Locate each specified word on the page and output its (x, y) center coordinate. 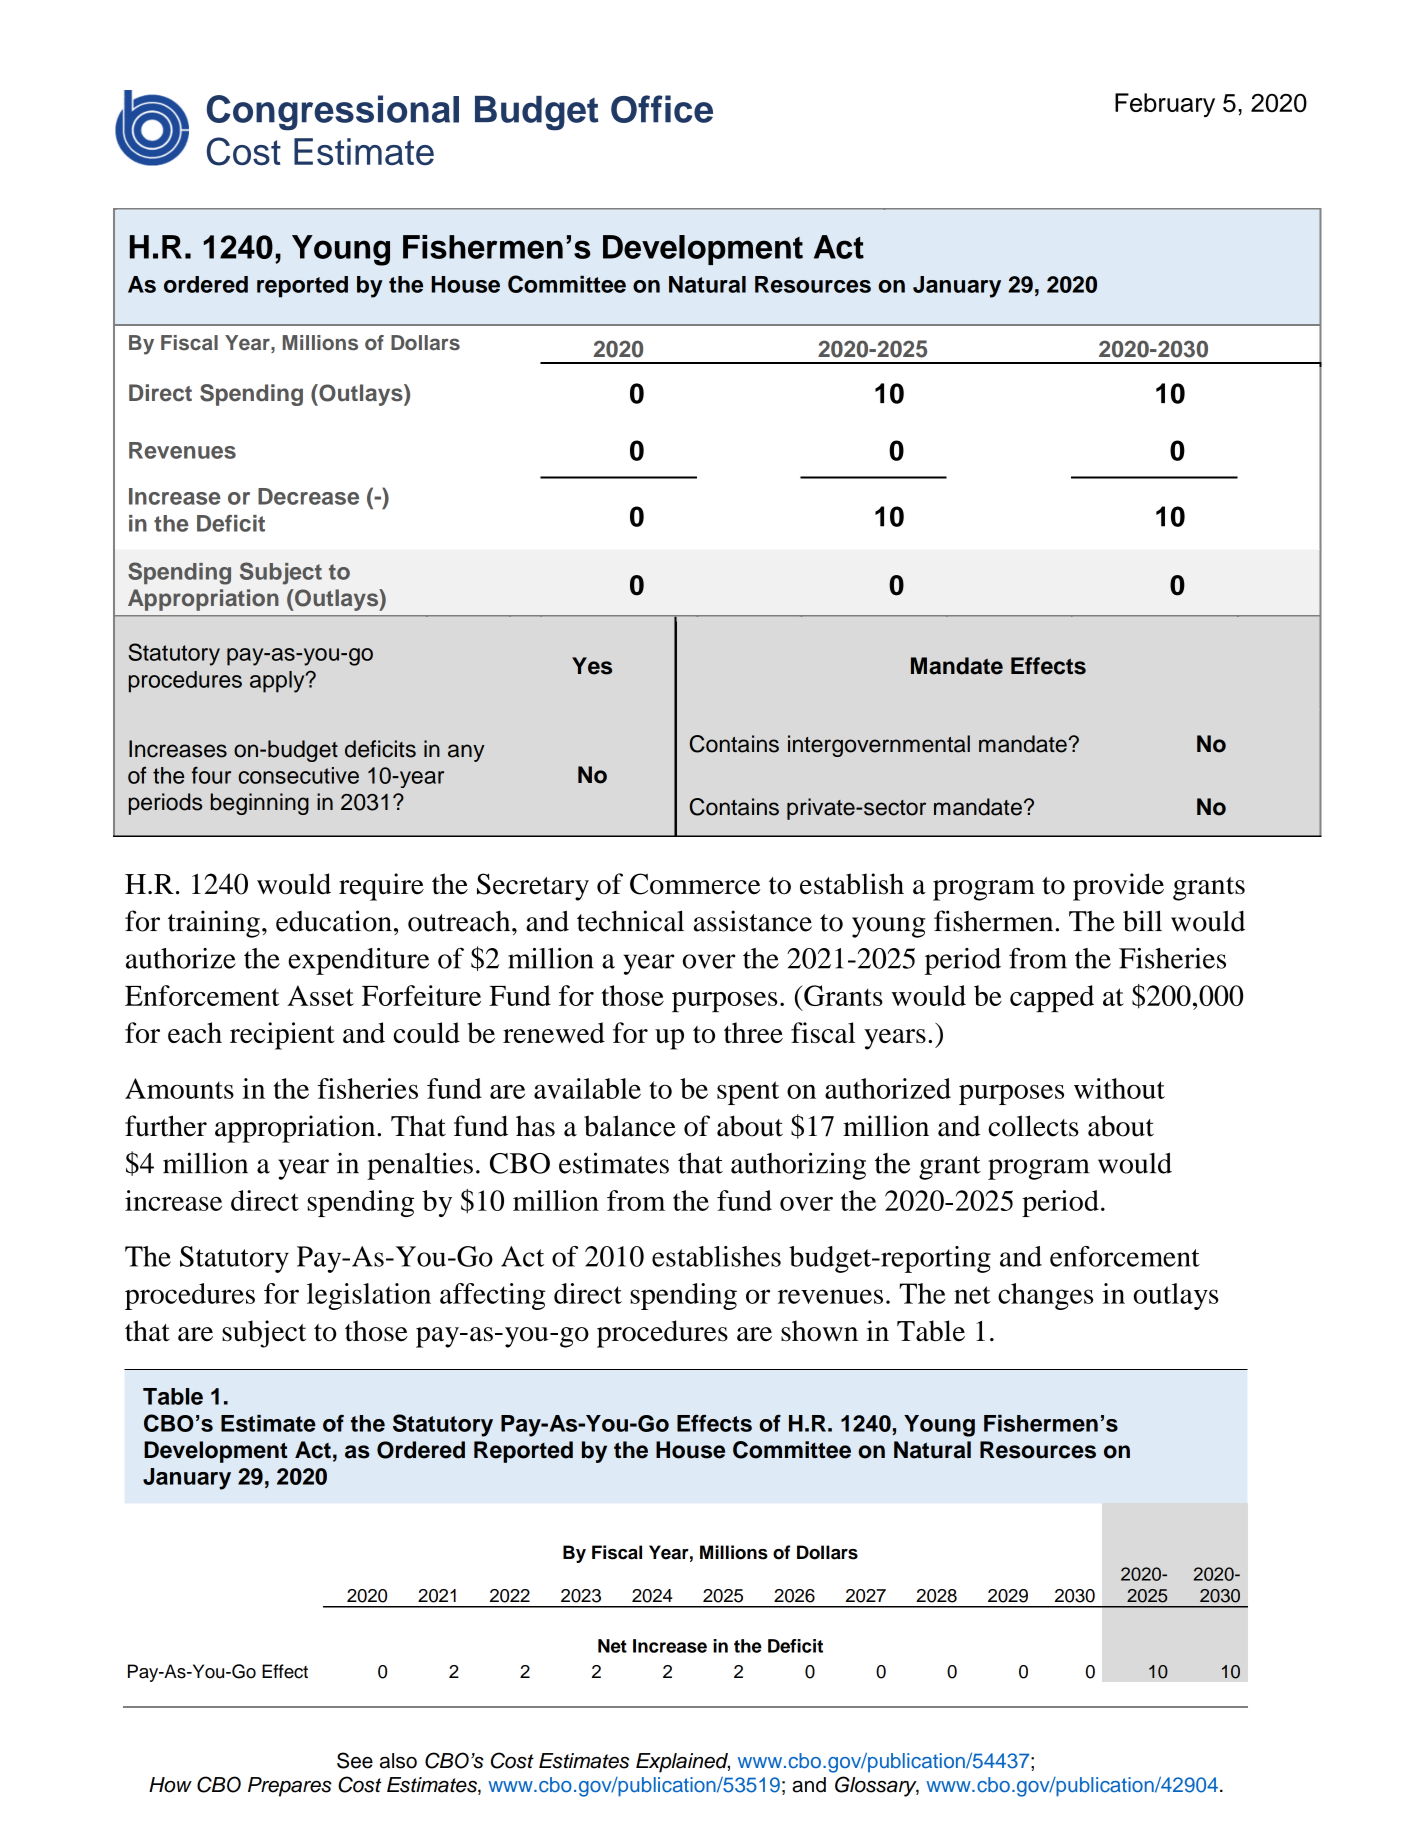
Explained (683, 1763)
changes (1045, 1296)
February (1165, 105)
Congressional (333, 113)
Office (662, 109)
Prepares (290, 1787)
